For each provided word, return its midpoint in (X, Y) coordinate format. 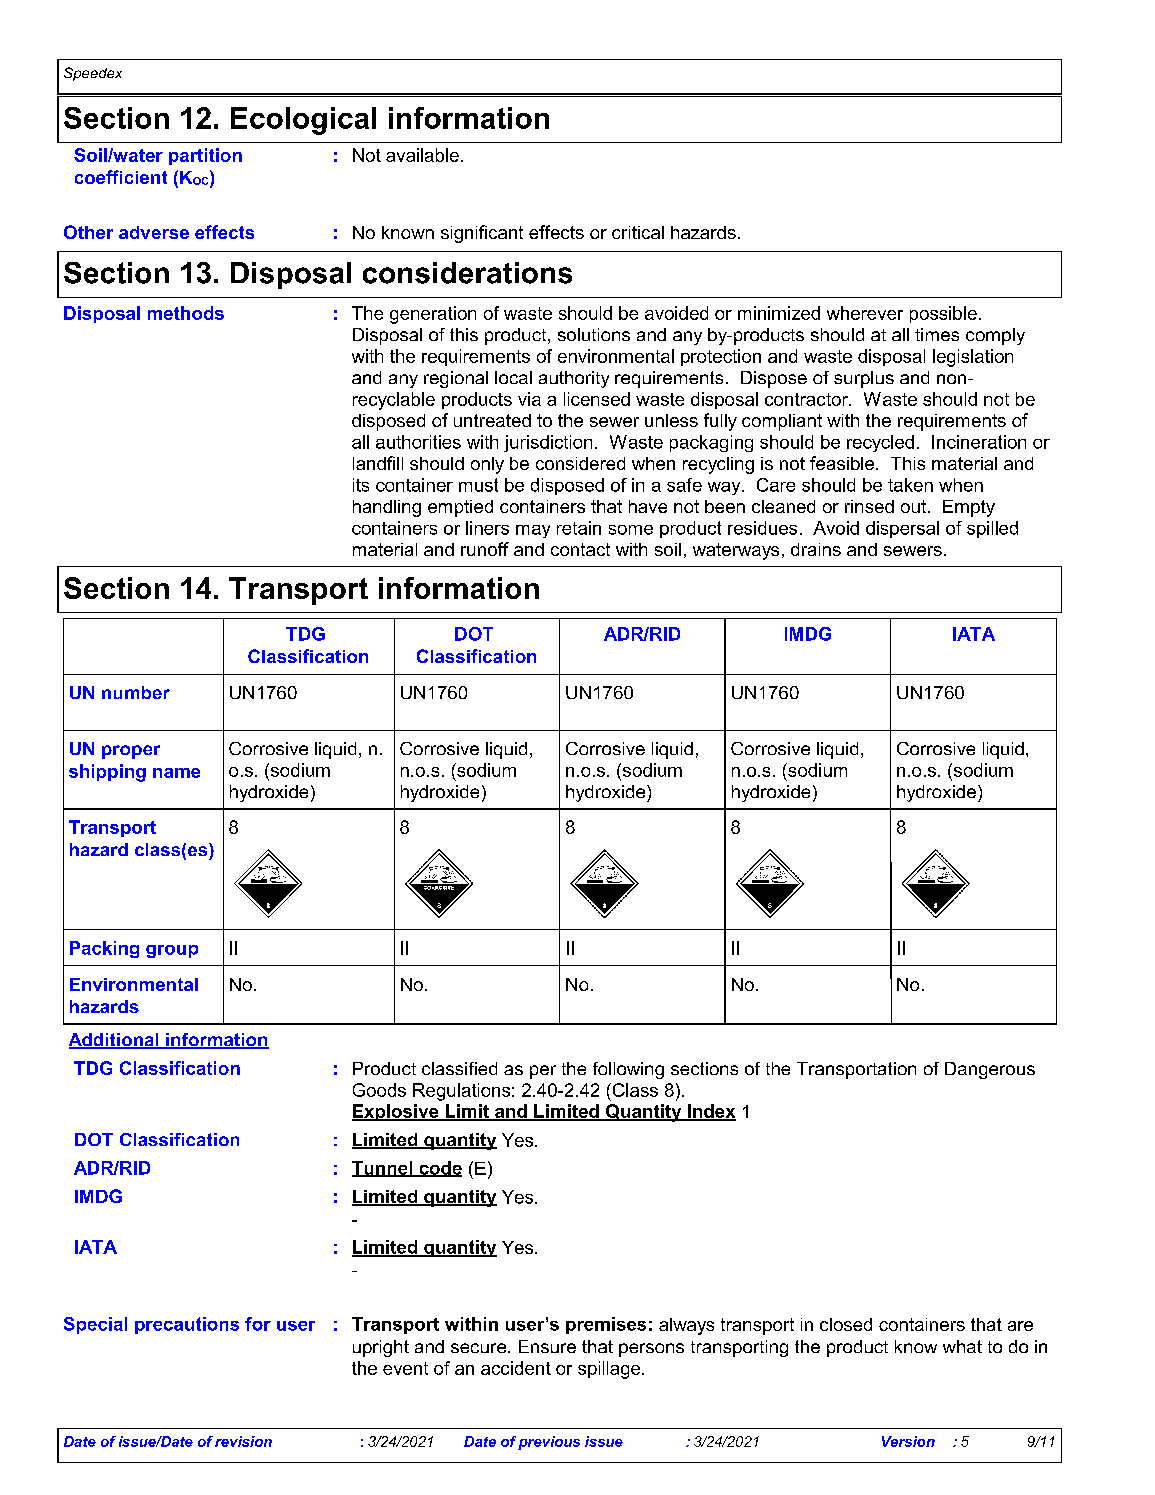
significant (482, 234)
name (176, 773)
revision (243, 1441)
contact (580, 549)
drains (816, 549)
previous (549, 1443)
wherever (865, 313)
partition (205, 156)
